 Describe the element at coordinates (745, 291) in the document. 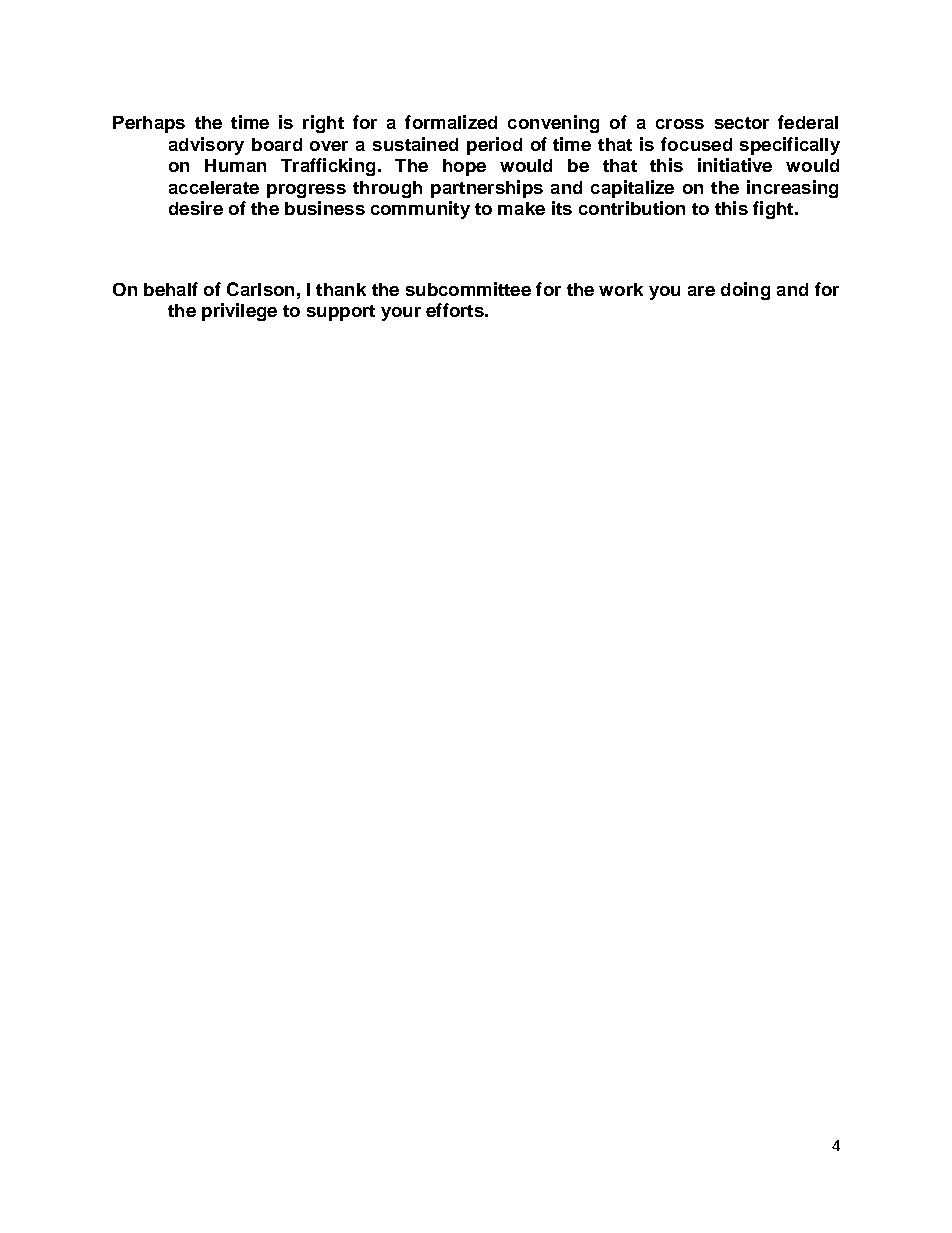

I see `doing` at that location.
